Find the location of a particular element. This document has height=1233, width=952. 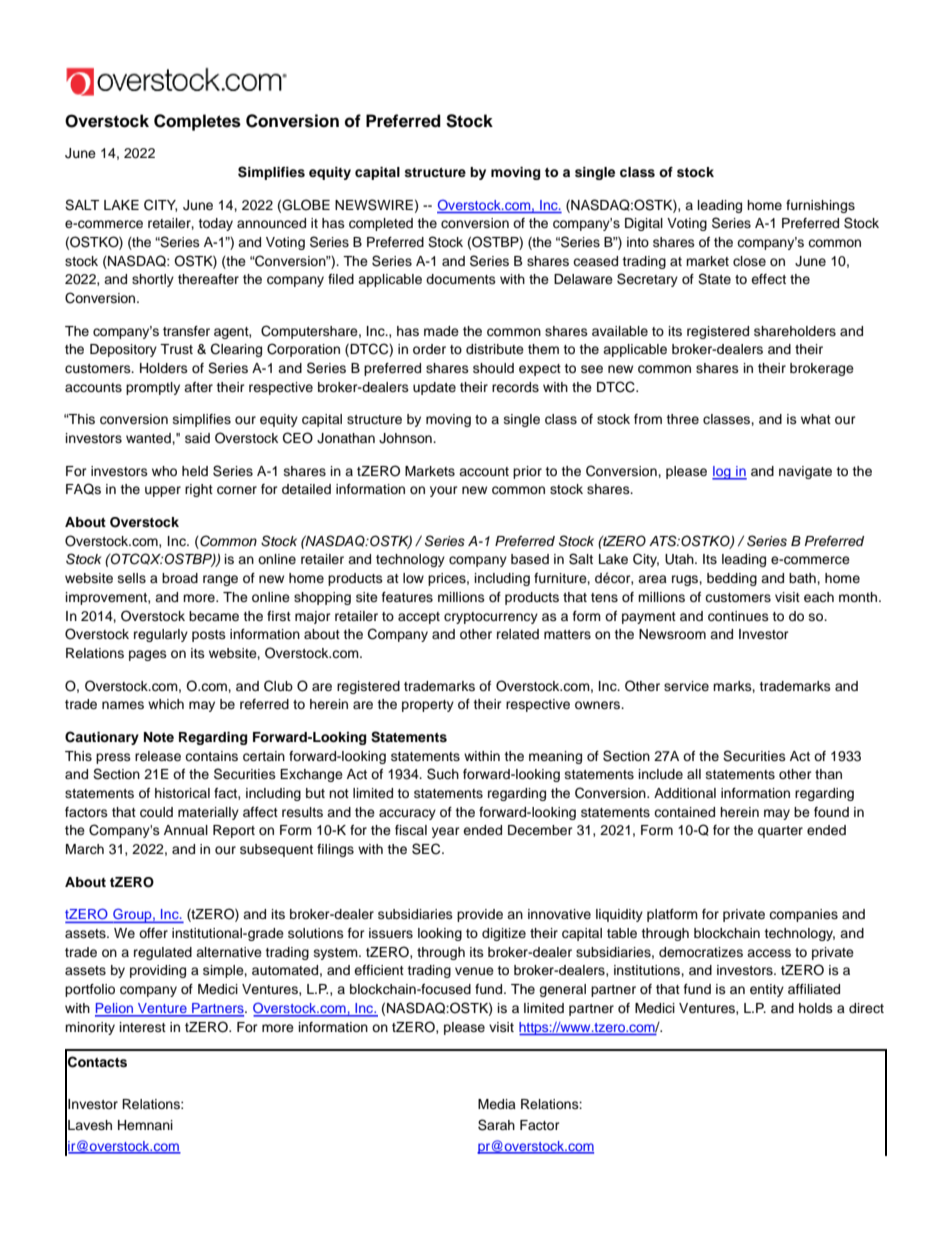

completed is located at coordinates (381, 224).
